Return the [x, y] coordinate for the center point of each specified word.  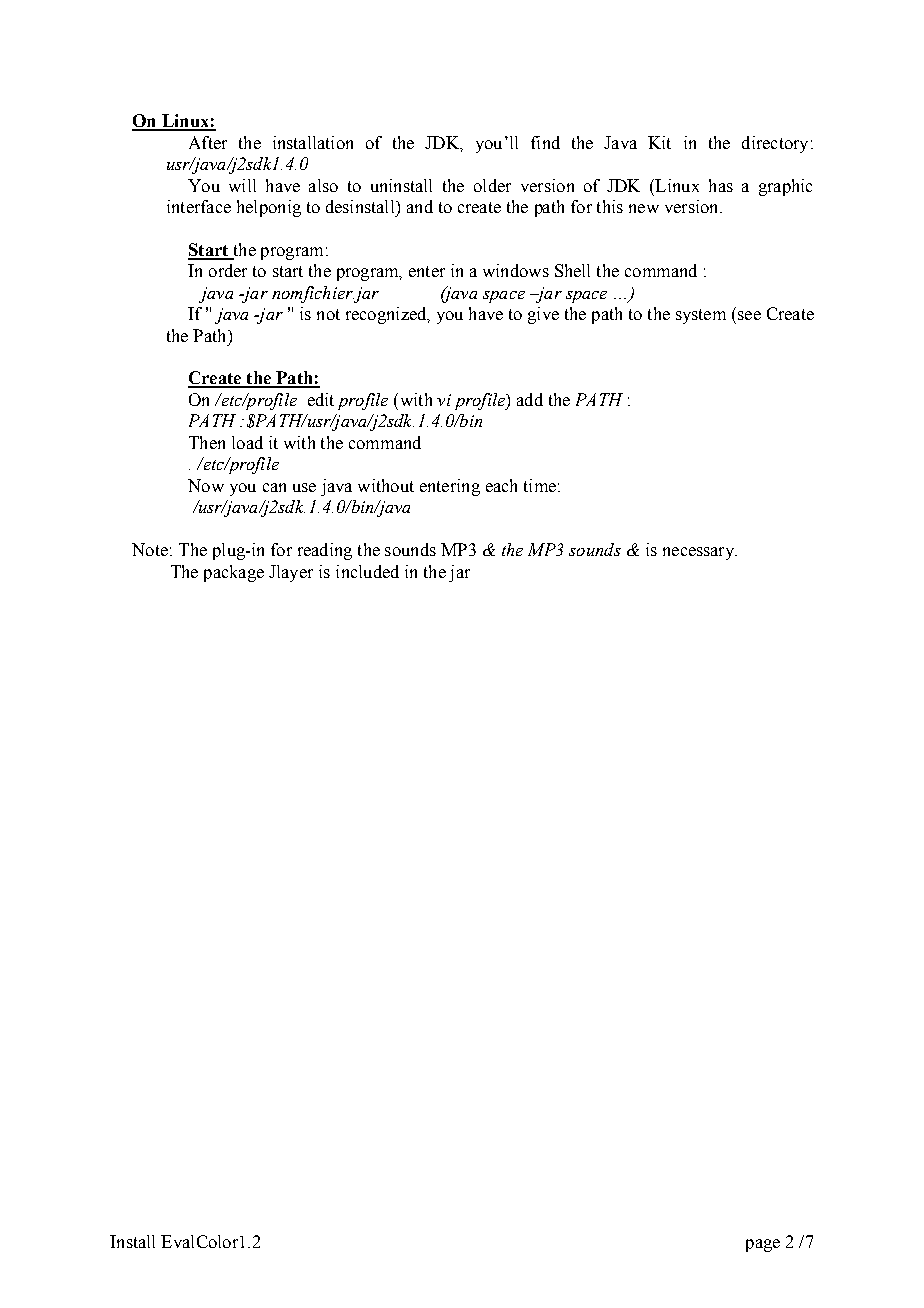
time [540, 485]
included [367, 571]
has [721, 185]
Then [207, 442]
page [763, 1245]
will [242, 185]
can [274, 487]
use [304, 487]
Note [150, 549]
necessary [699, 553]
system [701, 316]
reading [325, 551]
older [492, 185]
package [234, 573]
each [501, 485]
